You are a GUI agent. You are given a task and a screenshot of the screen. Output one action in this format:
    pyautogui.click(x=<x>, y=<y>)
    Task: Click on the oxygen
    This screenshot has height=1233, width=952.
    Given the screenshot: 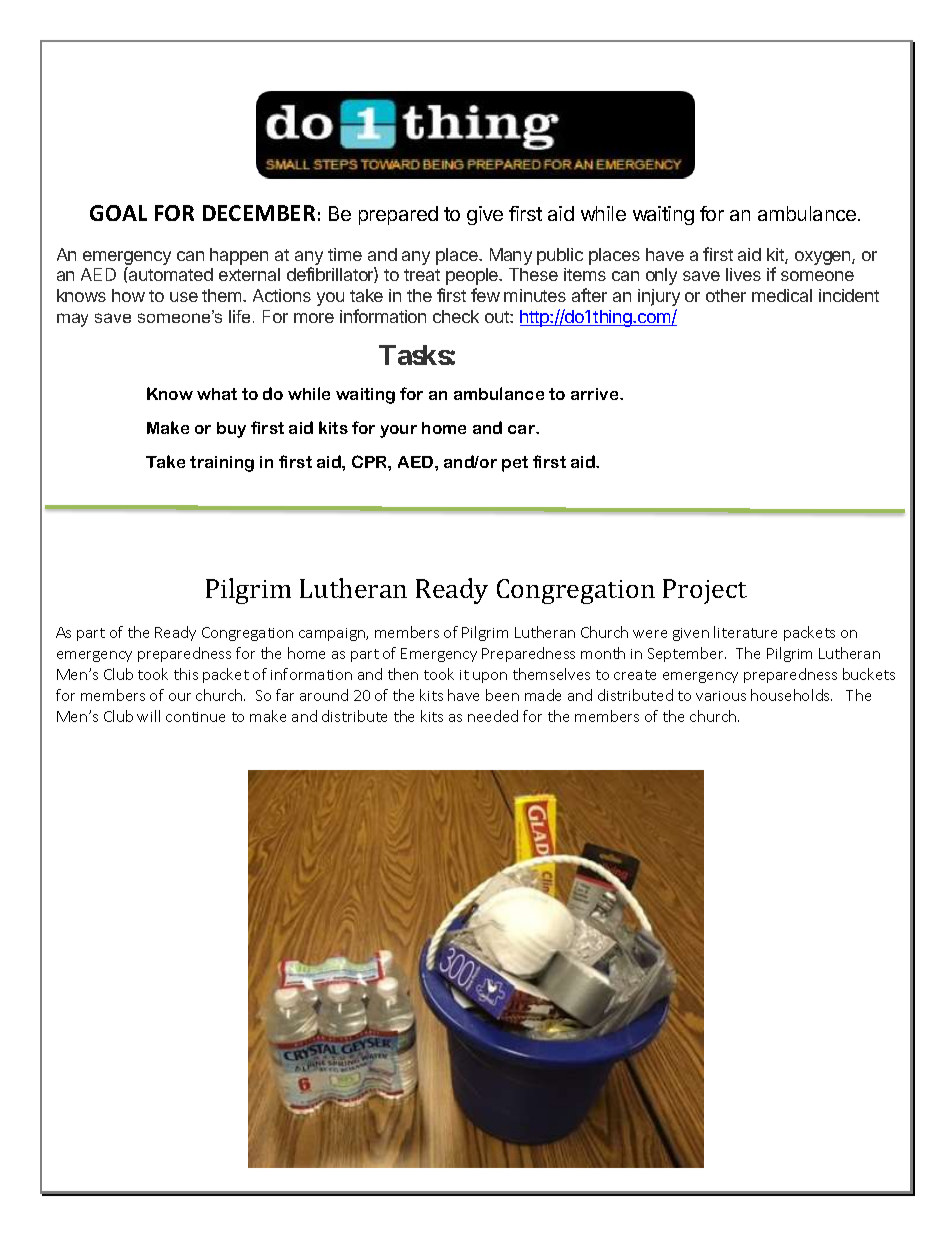 What is the action you would take?
    pyautogui.click(x=824, y=258)
